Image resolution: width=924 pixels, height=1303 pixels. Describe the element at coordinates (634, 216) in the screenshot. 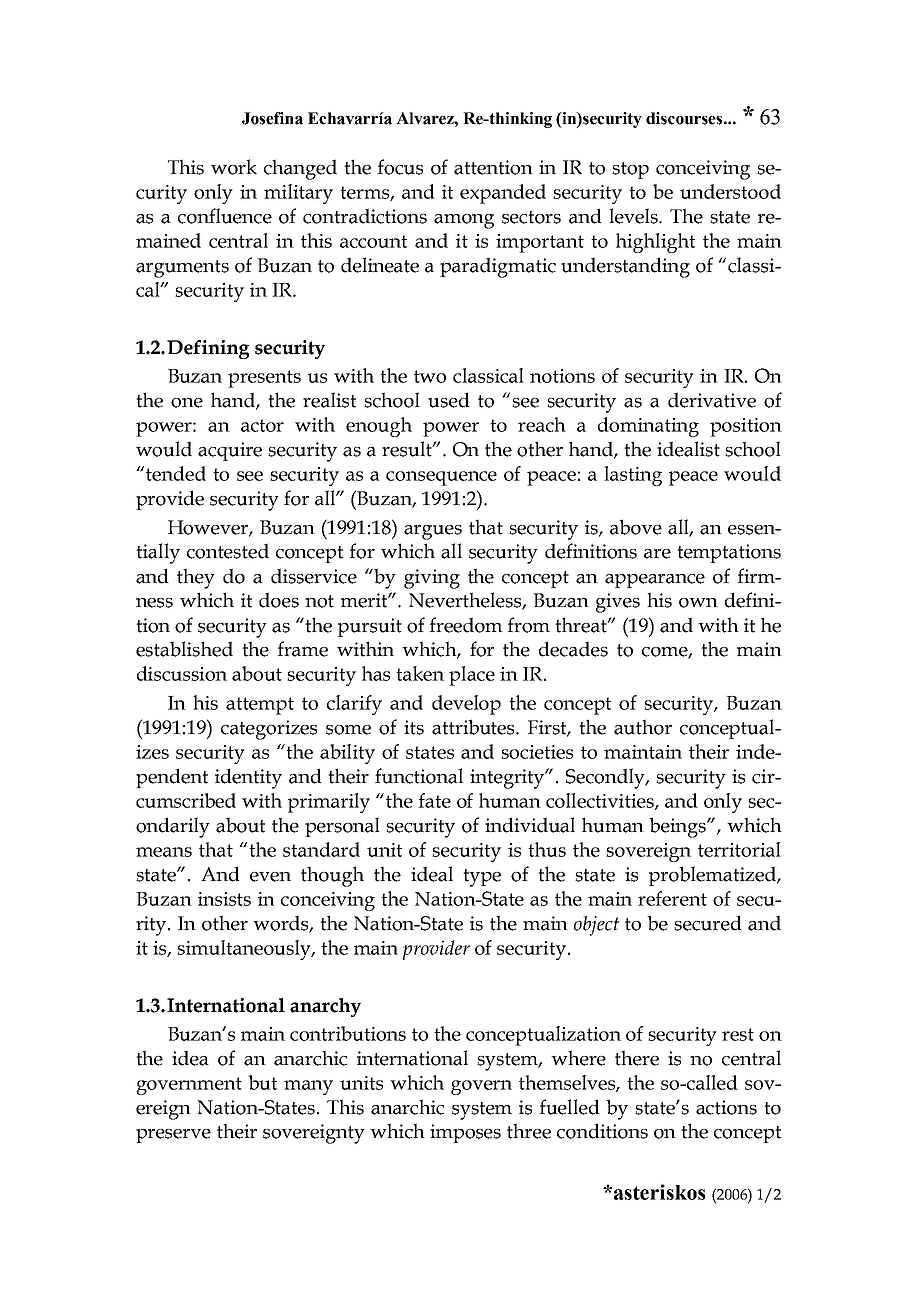

I see `levels` at that location.
